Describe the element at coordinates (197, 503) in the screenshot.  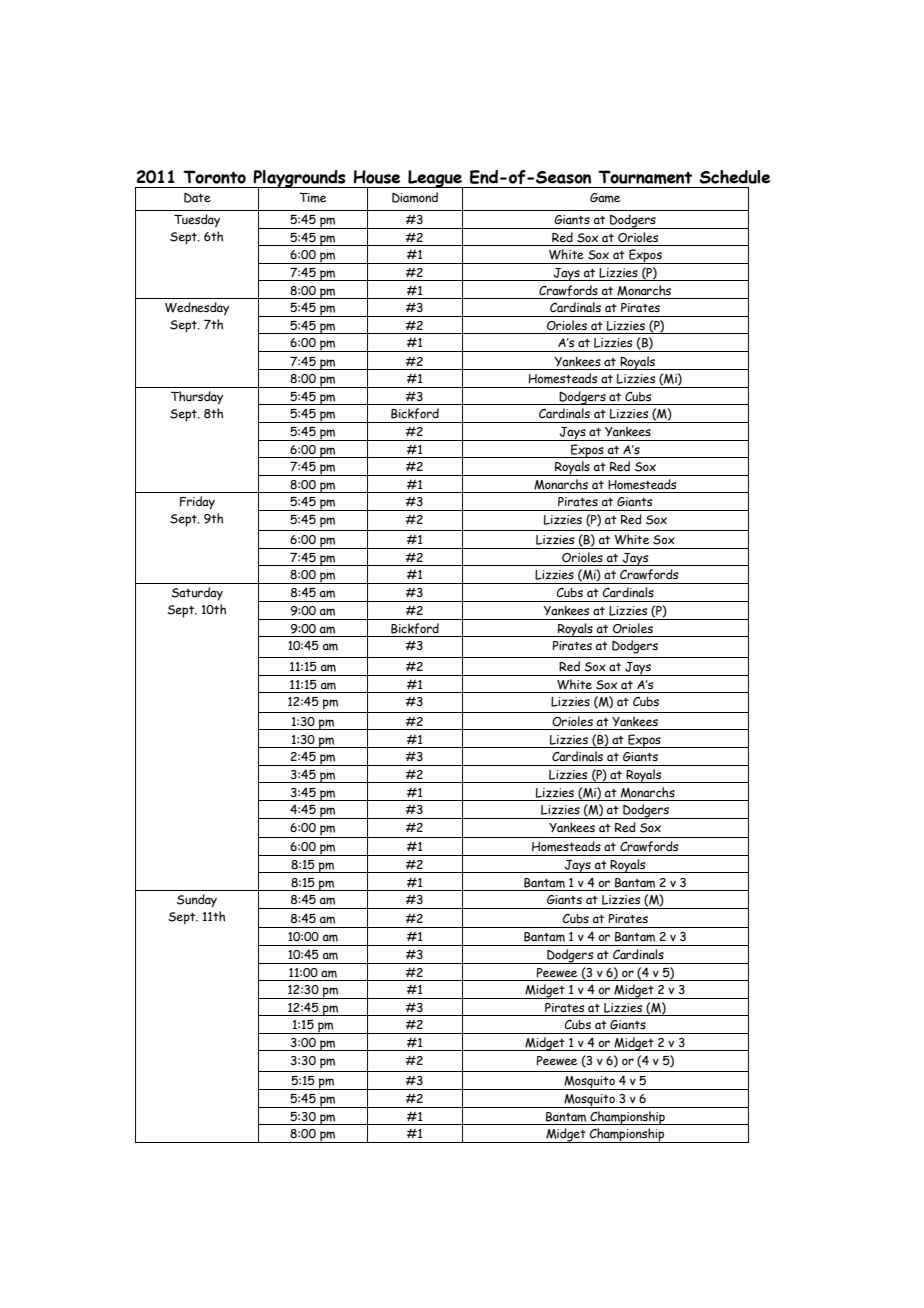
I see `Friday` at that location.
